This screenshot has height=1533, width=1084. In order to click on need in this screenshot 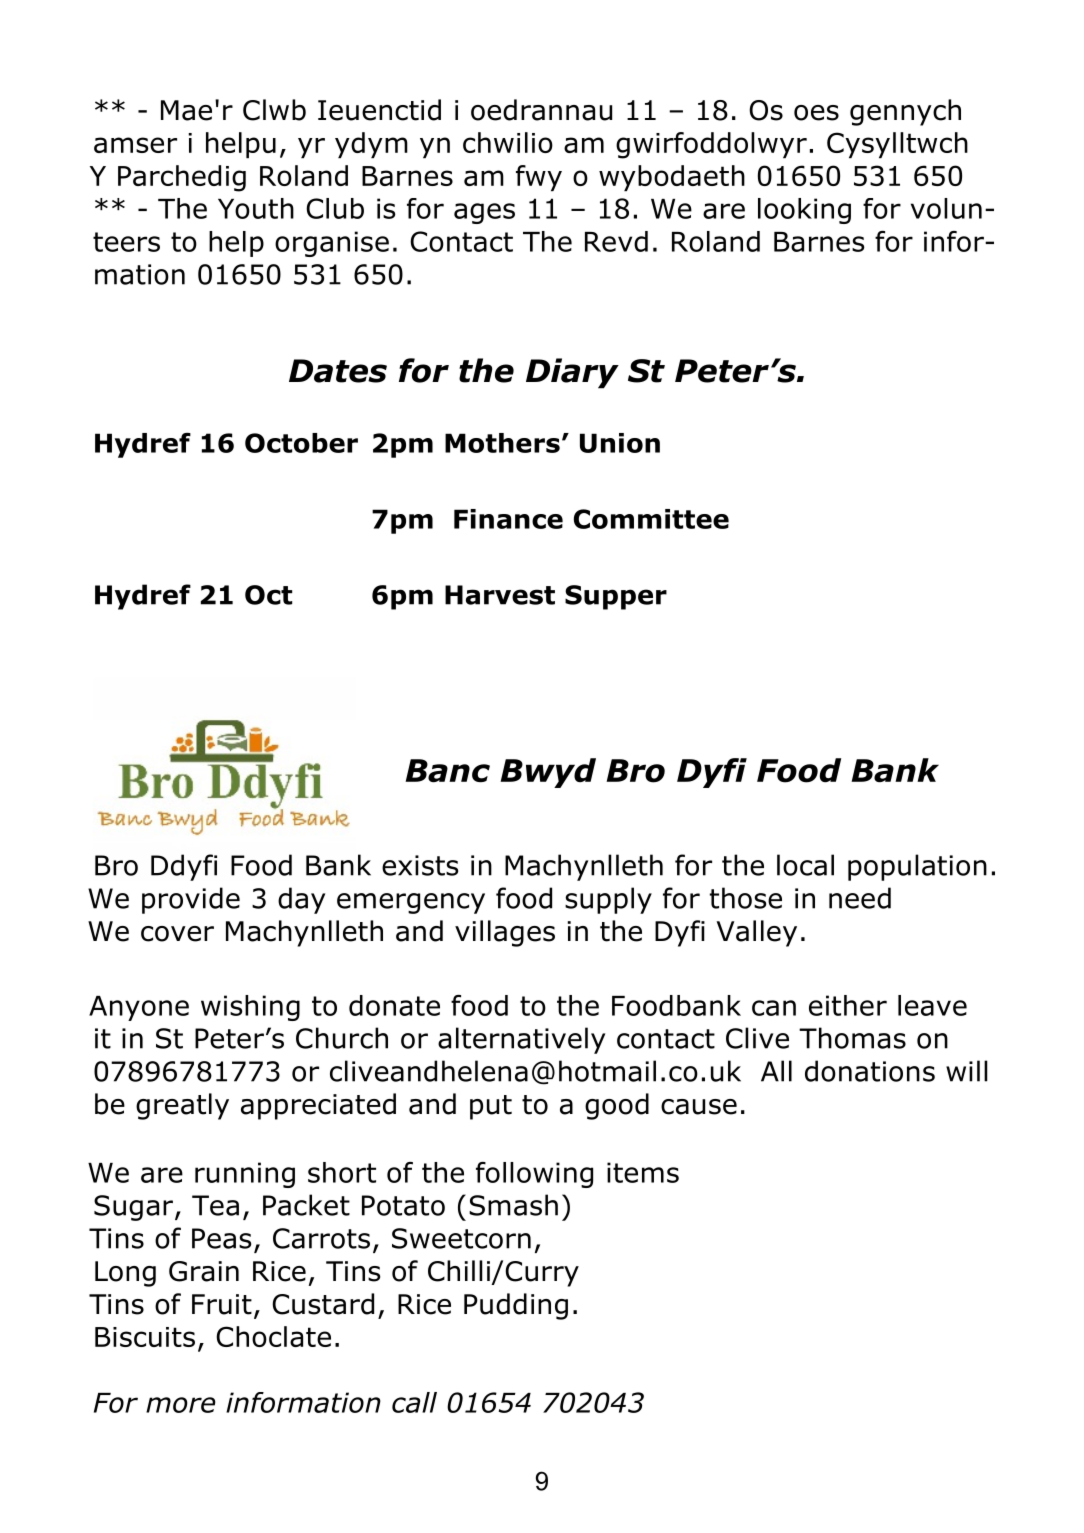, I will do `click(860, 898)`.
